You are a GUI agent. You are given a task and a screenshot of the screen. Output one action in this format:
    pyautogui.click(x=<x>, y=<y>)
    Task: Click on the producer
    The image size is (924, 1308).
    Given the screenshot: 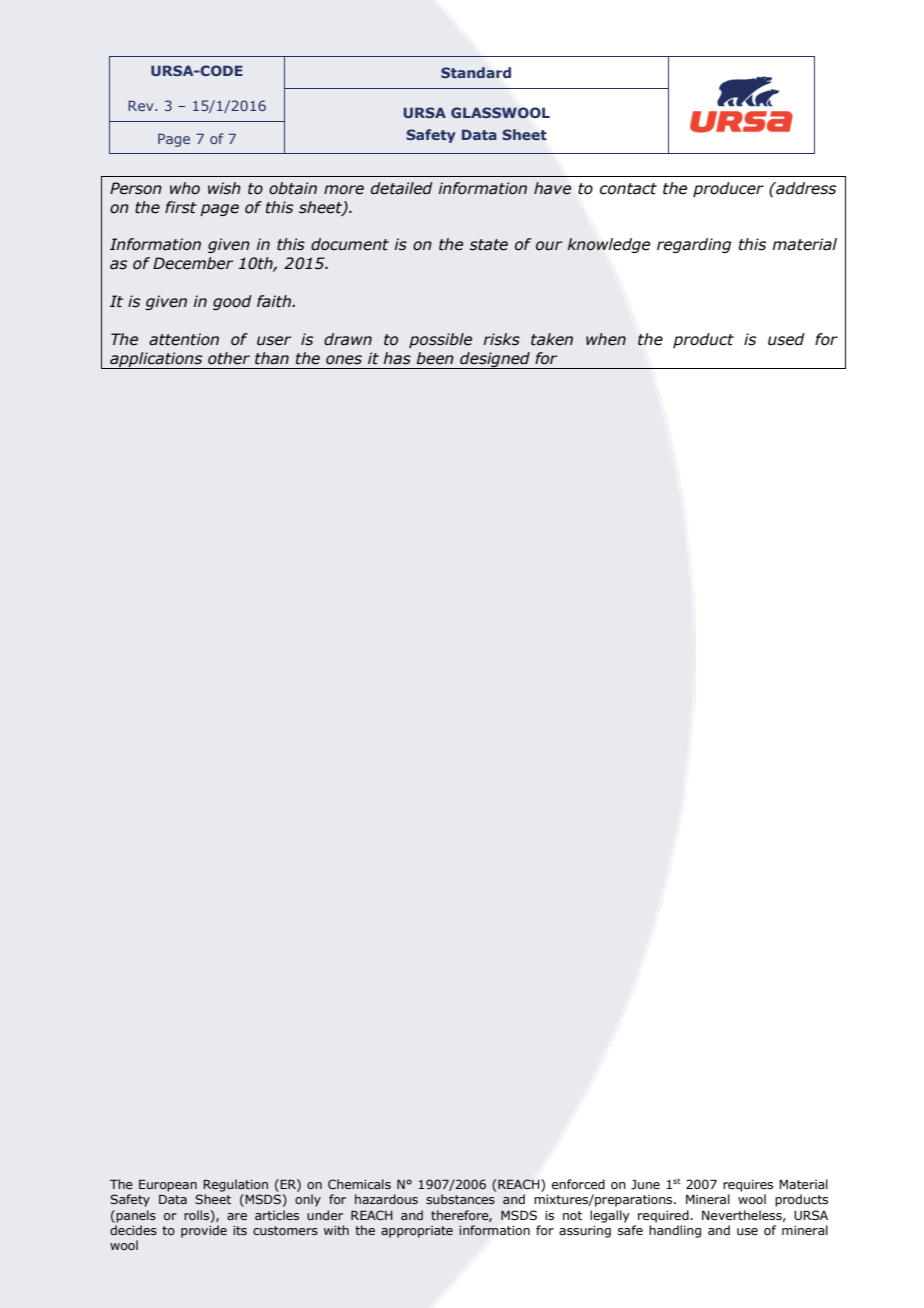 What is the action you would take?
    pyautogui.click(x=728, y=189)
